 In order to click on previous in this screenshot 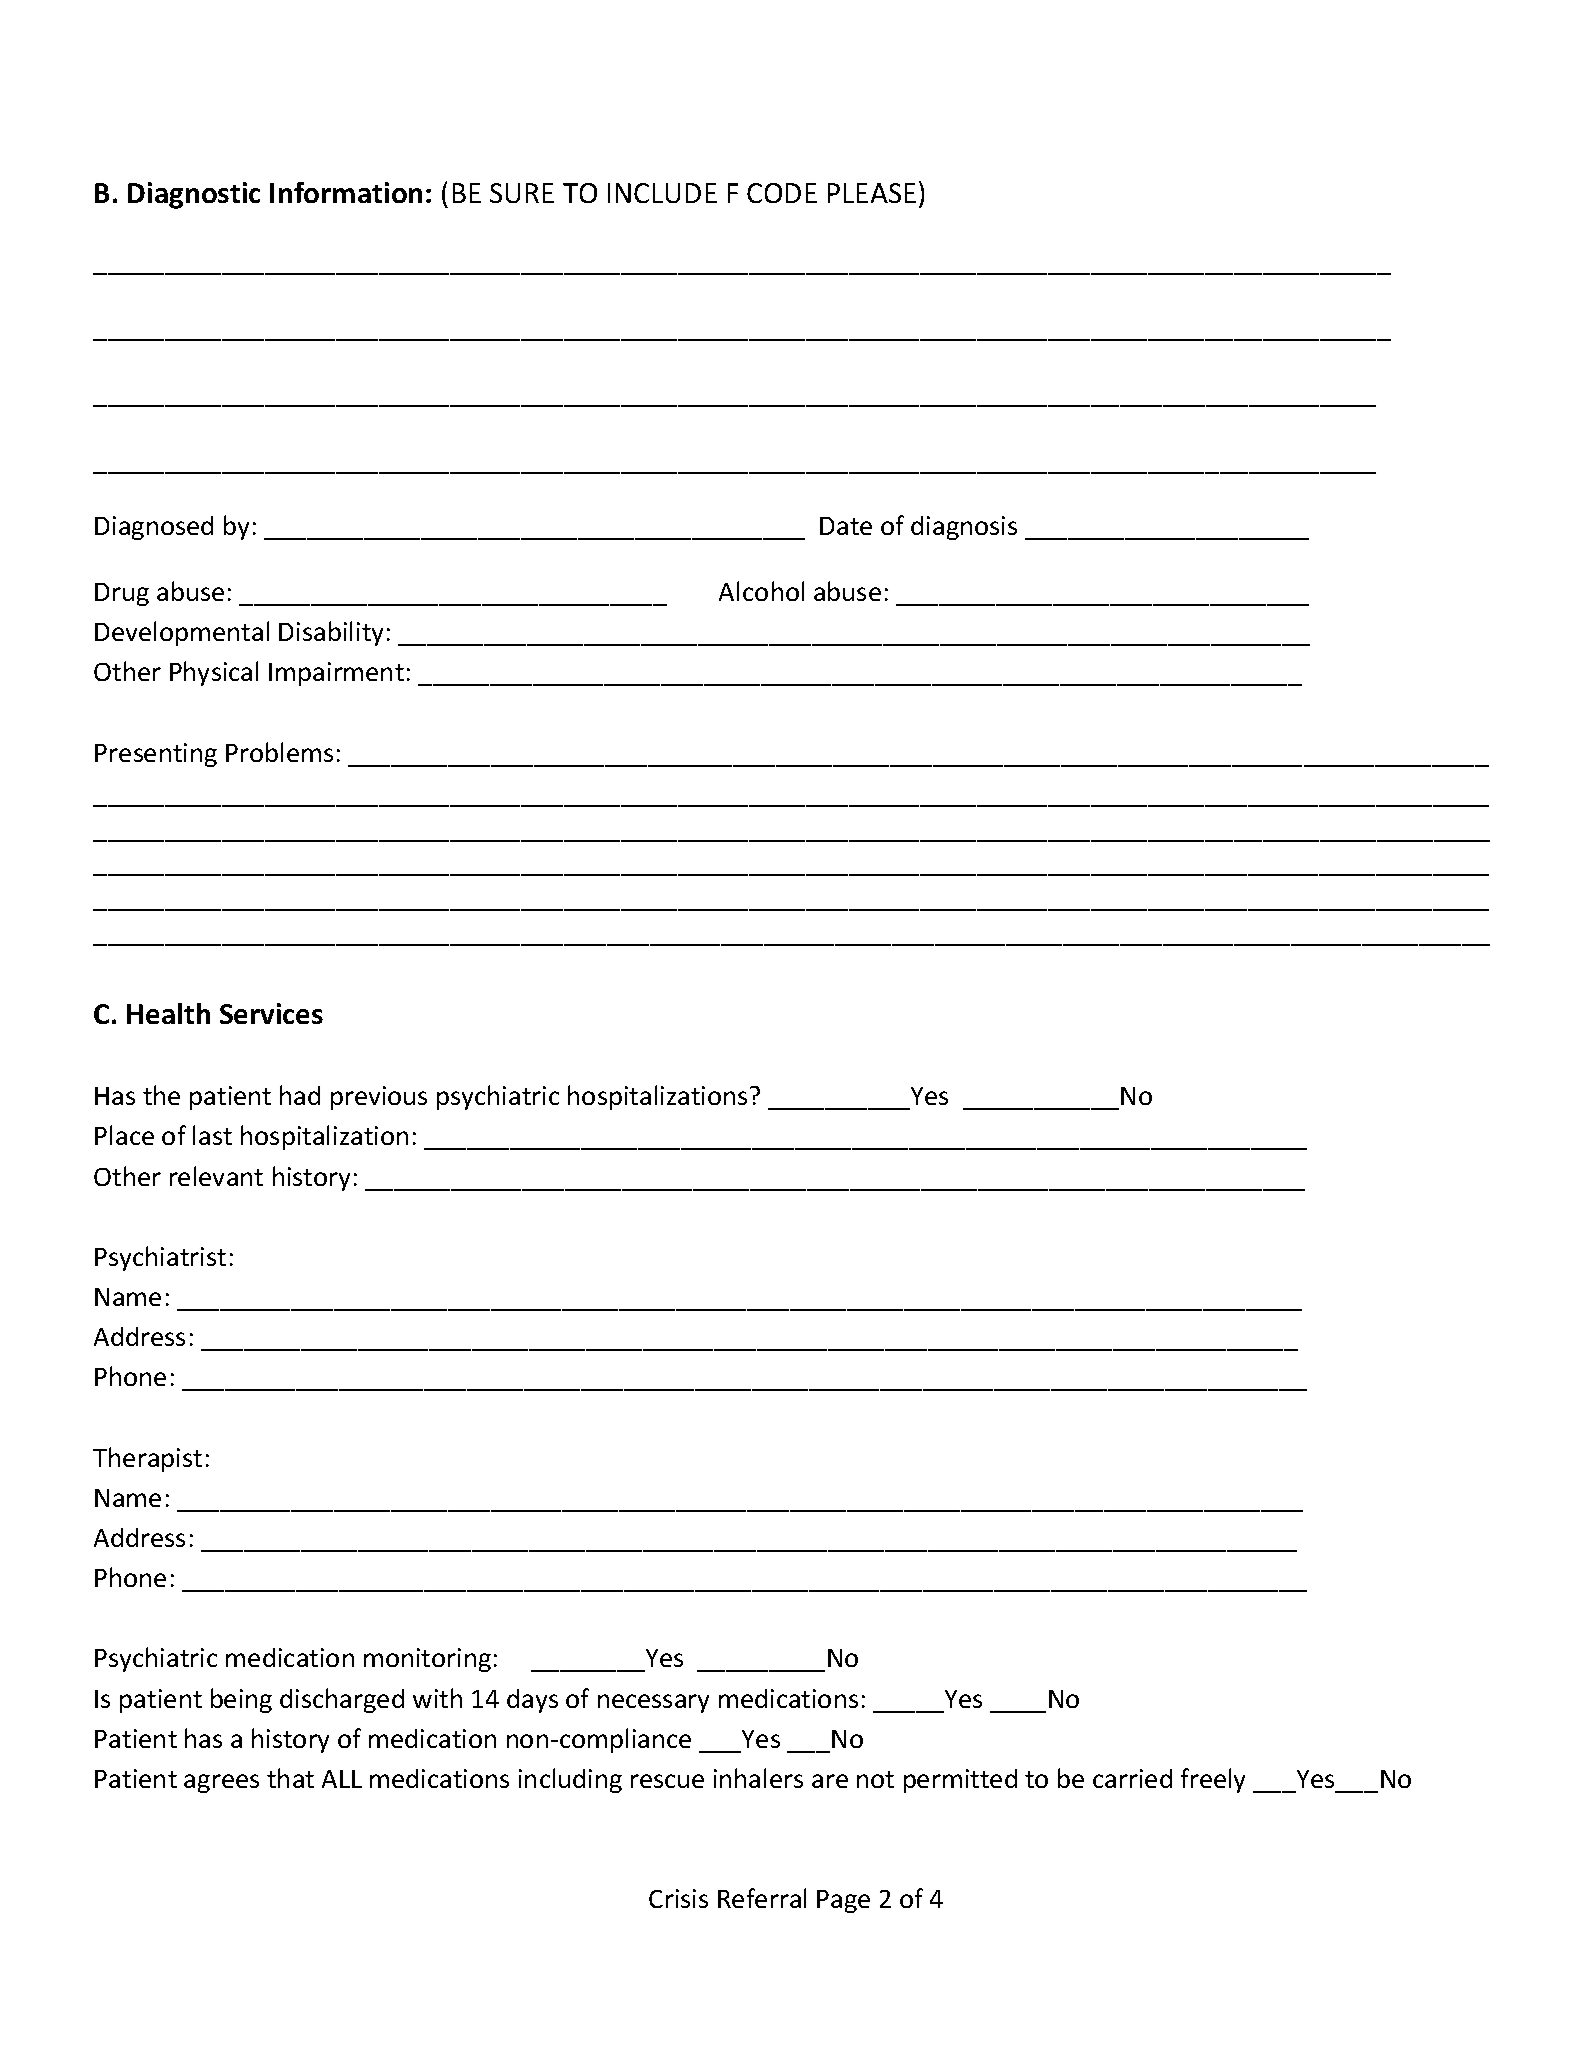, I will do `click(379, 1098)`.
